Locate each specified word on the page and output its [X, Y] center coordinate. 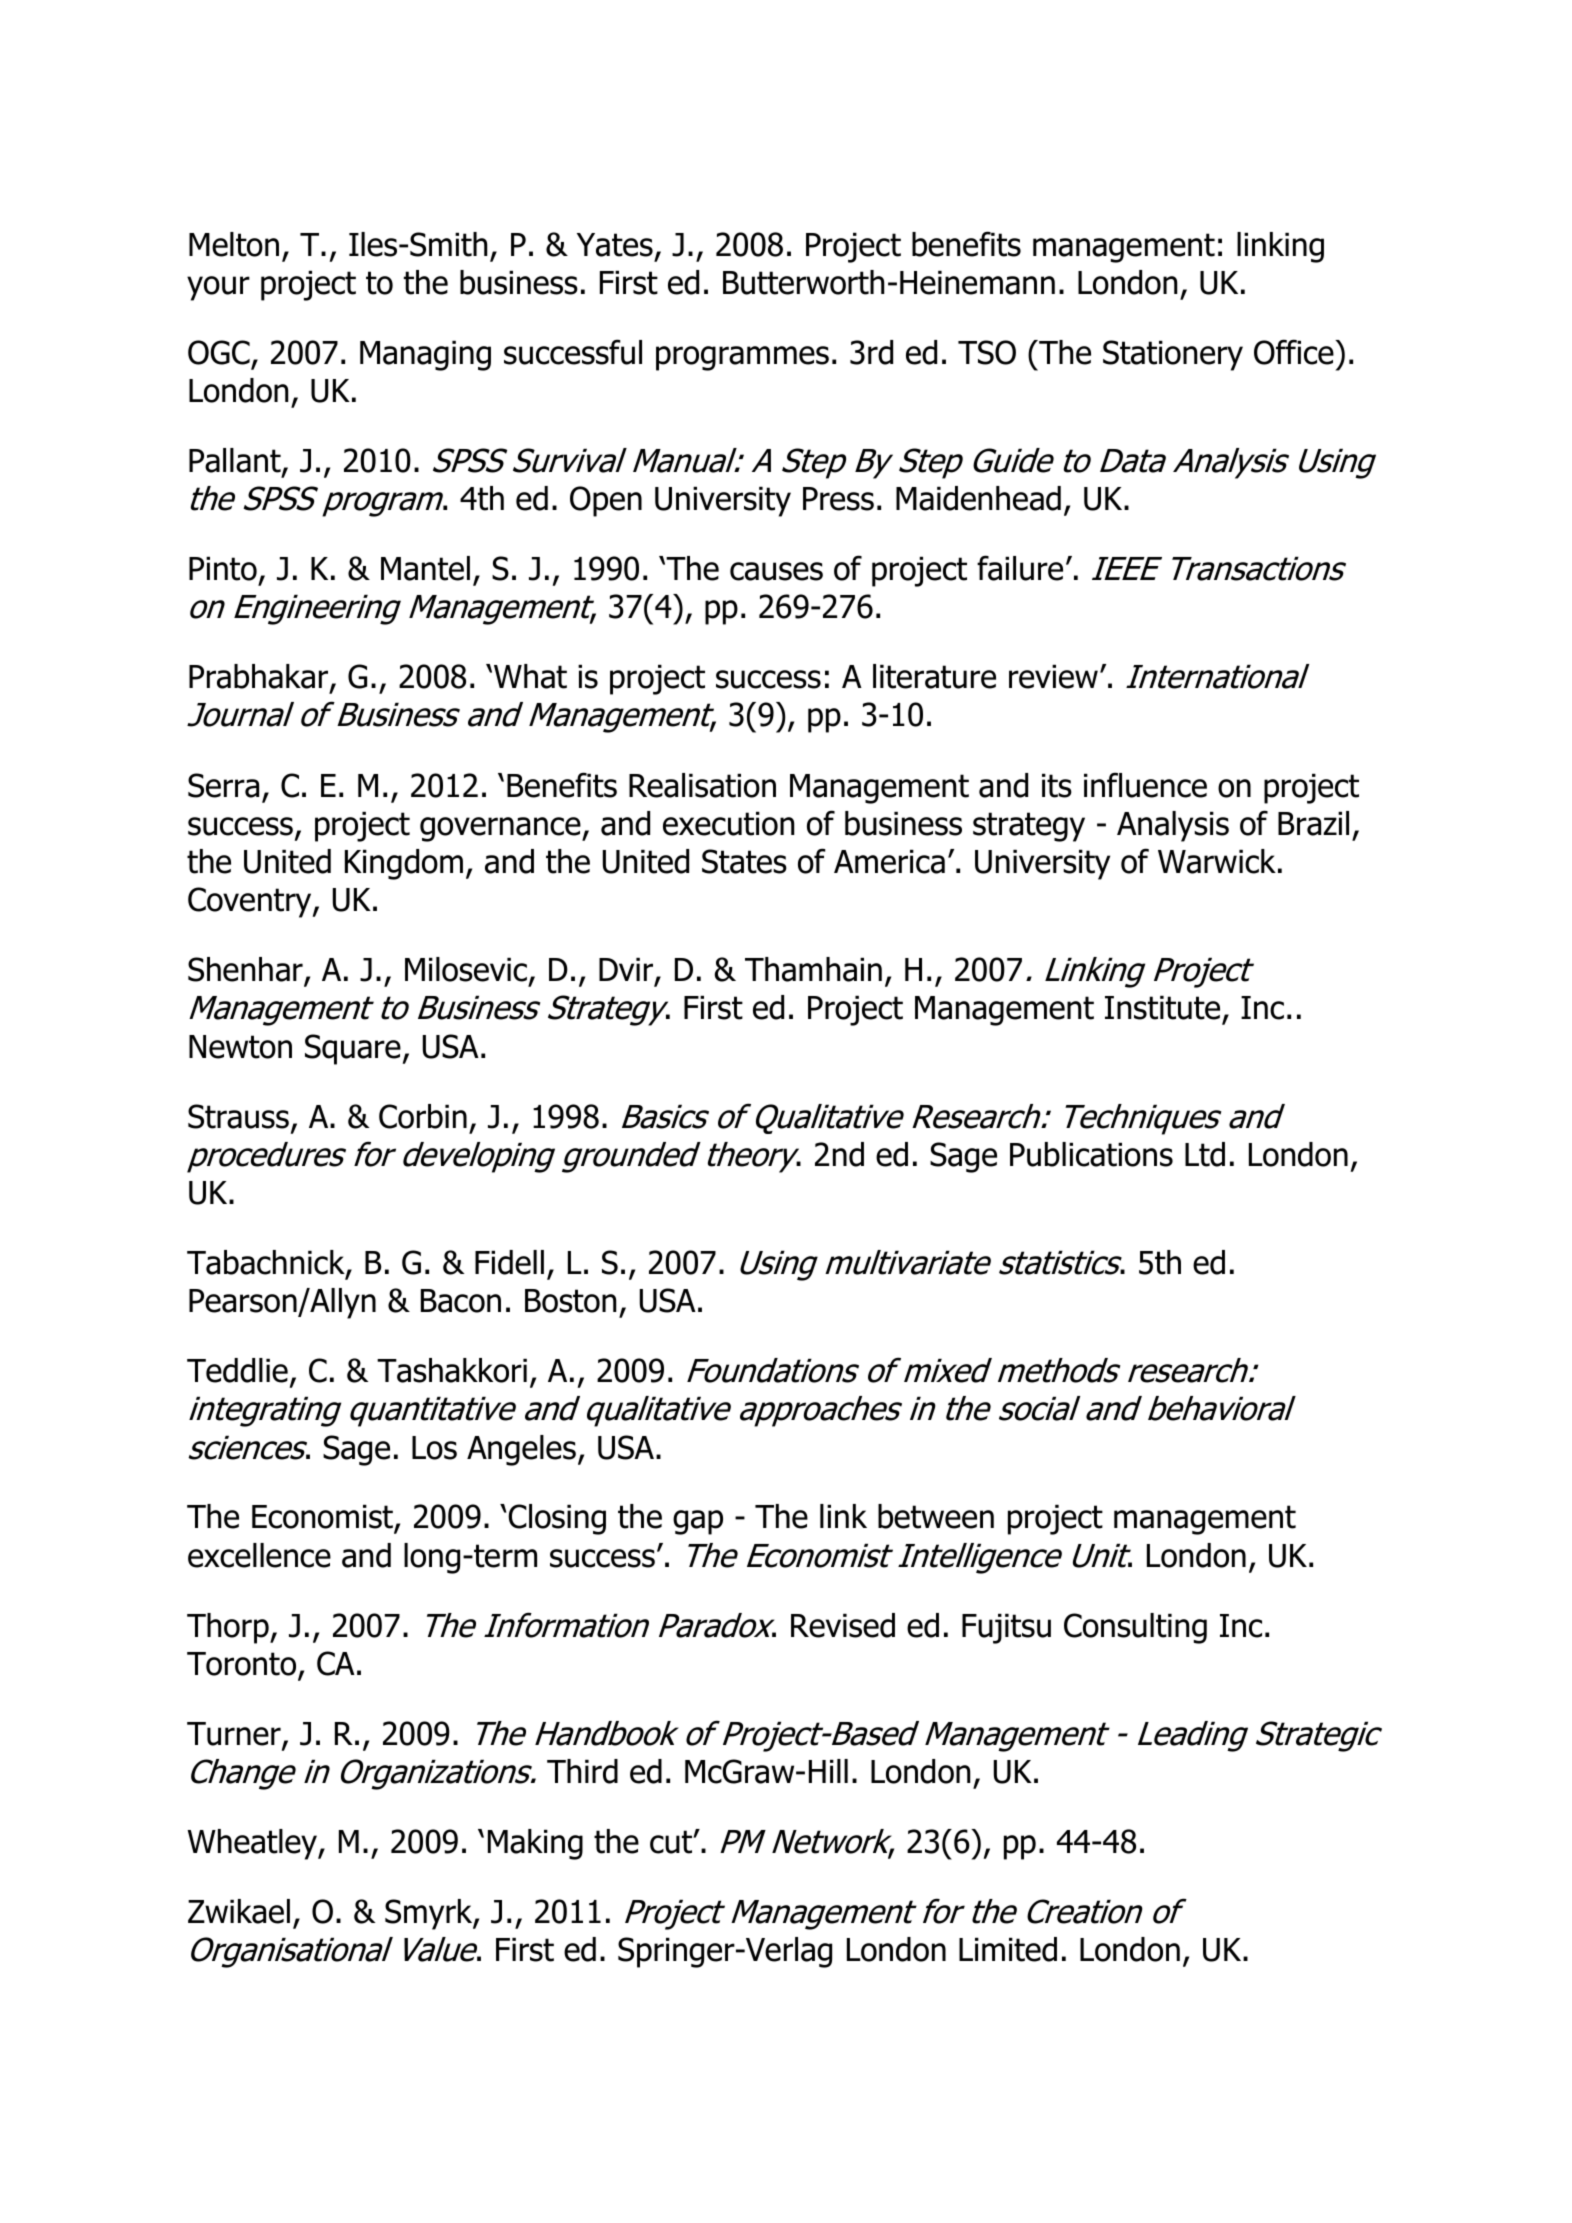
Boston [570, 1301]
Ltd [1205, 1154]
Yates [615, 245]
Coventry [251, 902]
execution [728, 824]
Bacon [461, 1301]
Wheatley [253, 1844]
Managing [425, 356]
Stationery [1173, 355]
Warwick [1217, 861]
